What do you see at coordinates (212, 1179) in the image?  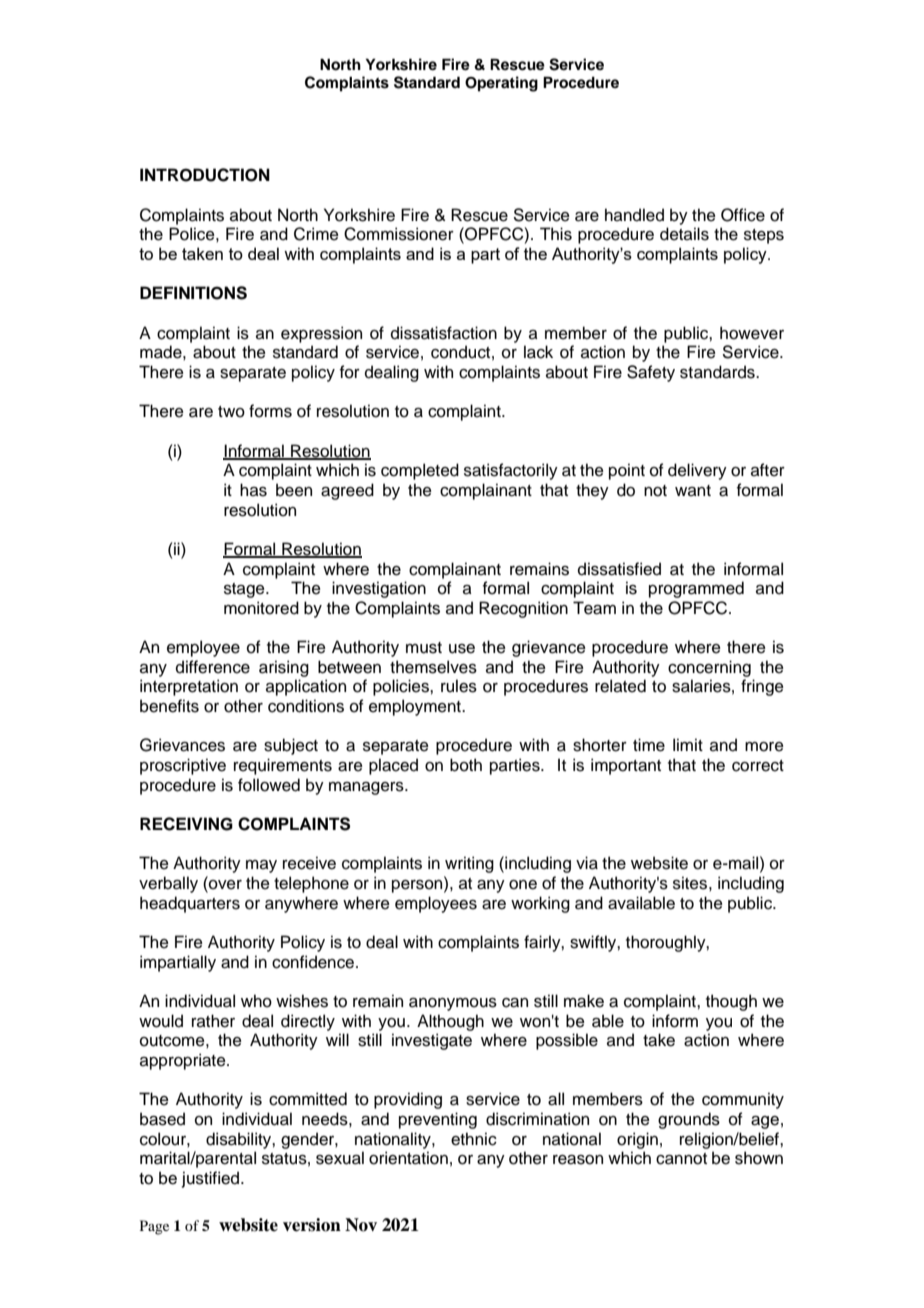 I see `justified` at bounding box center [212, 1179].
